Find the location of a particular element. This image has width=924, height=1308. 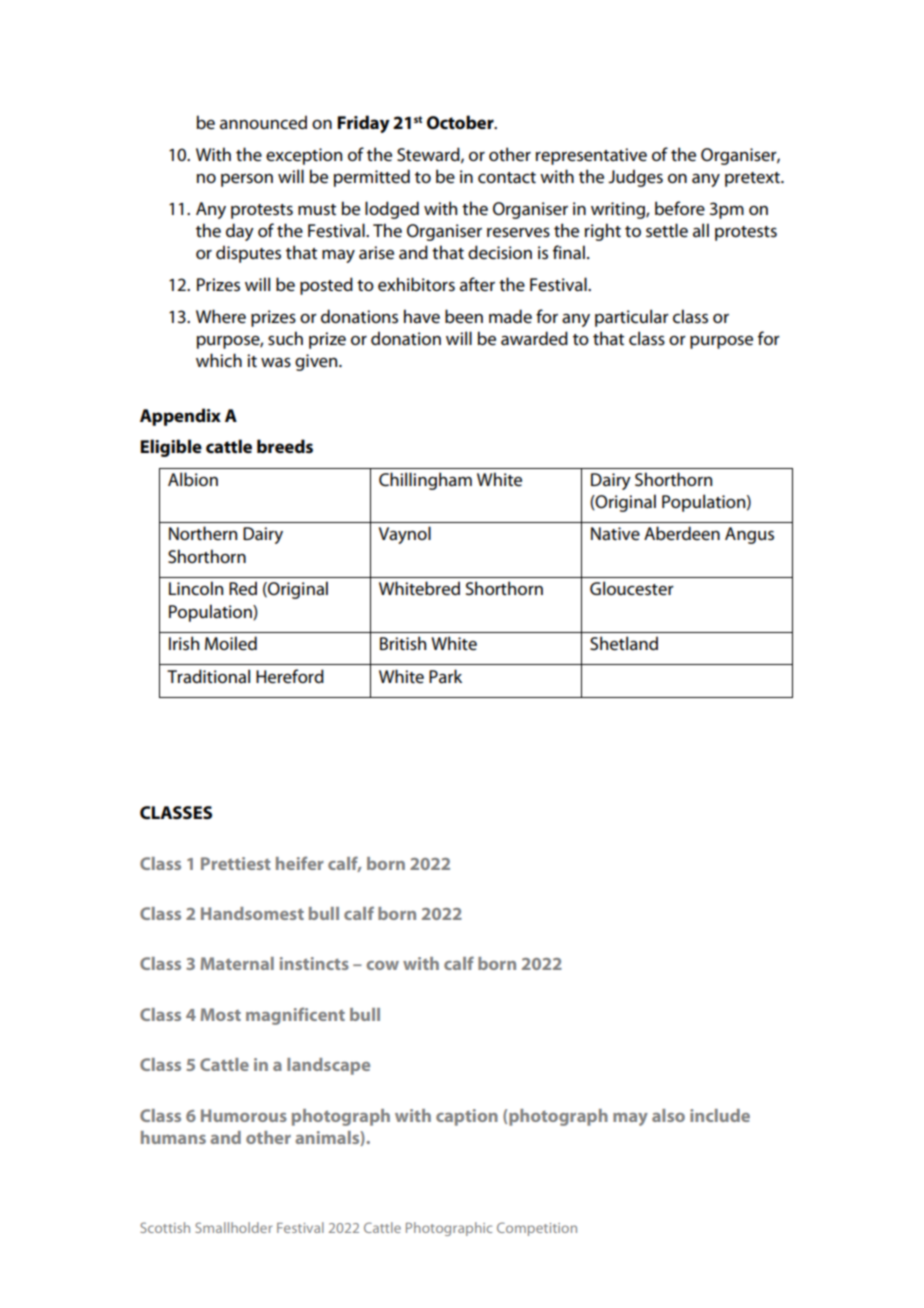

include is located at coordinates (720, 1115).
